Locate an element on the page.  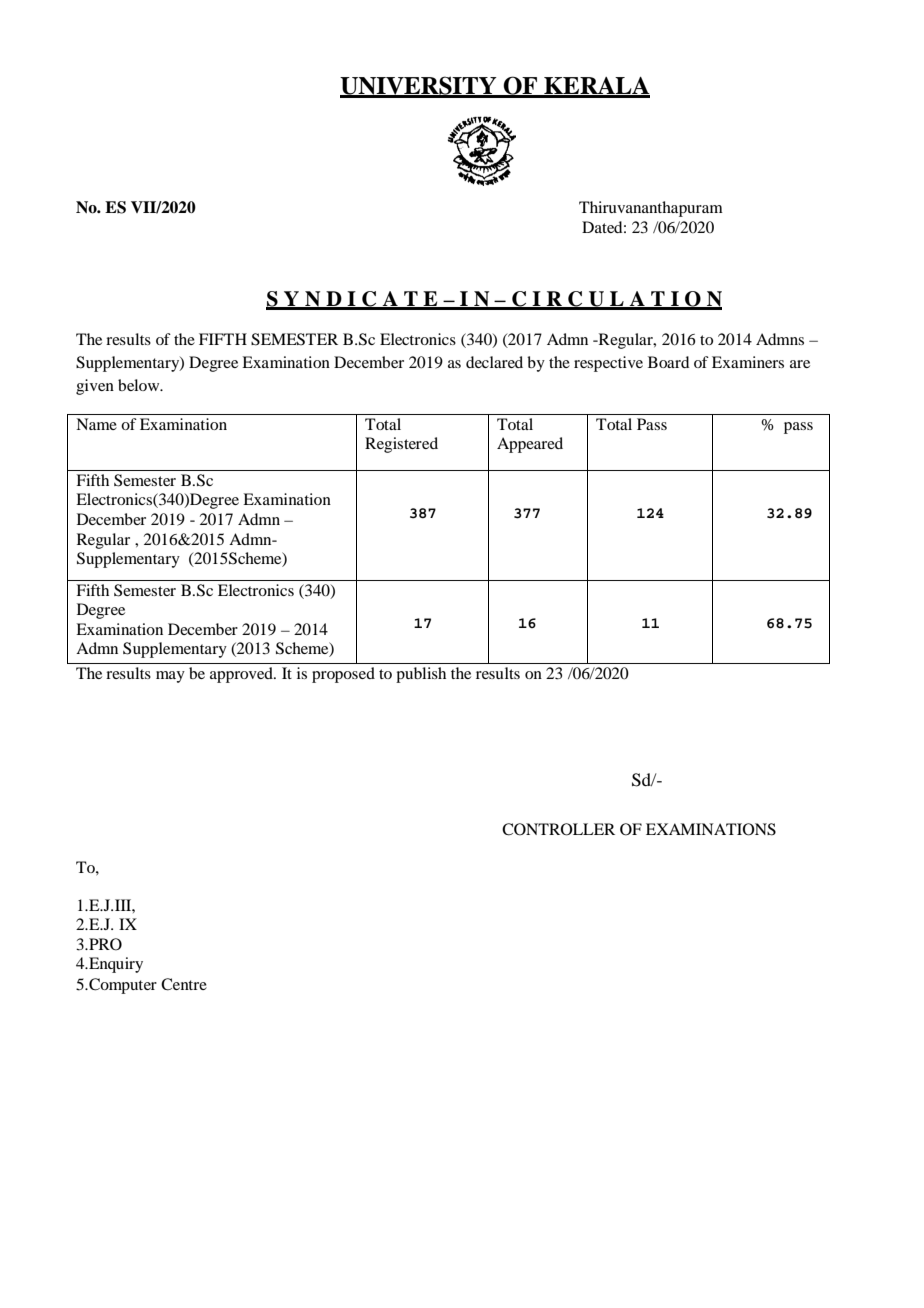
Name is located at coordinates (96, 424).
